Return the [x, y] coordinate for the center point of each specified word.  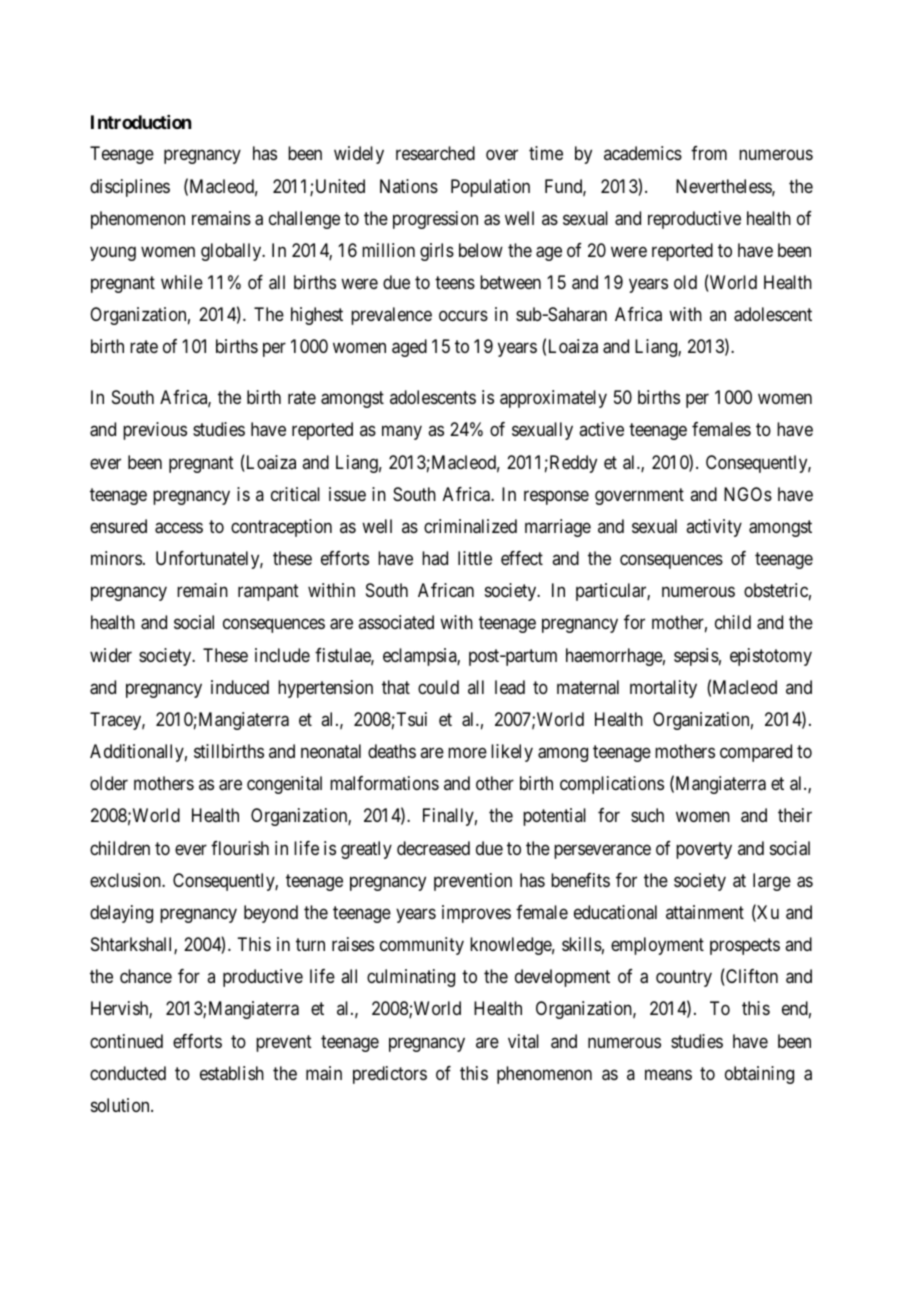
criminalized [470, 526]
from [709, 153]
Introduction [141, 122]
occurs [463, 316]
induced [240, 687]
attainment [705, 912]
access [179, 528]
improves [476, 914]
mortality [663, 689]
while [182, 282]
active [601, 429]
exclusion [126, 880]
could [438, 687]
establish [232, 1073]
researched [435, 153]
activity [714, 528]
